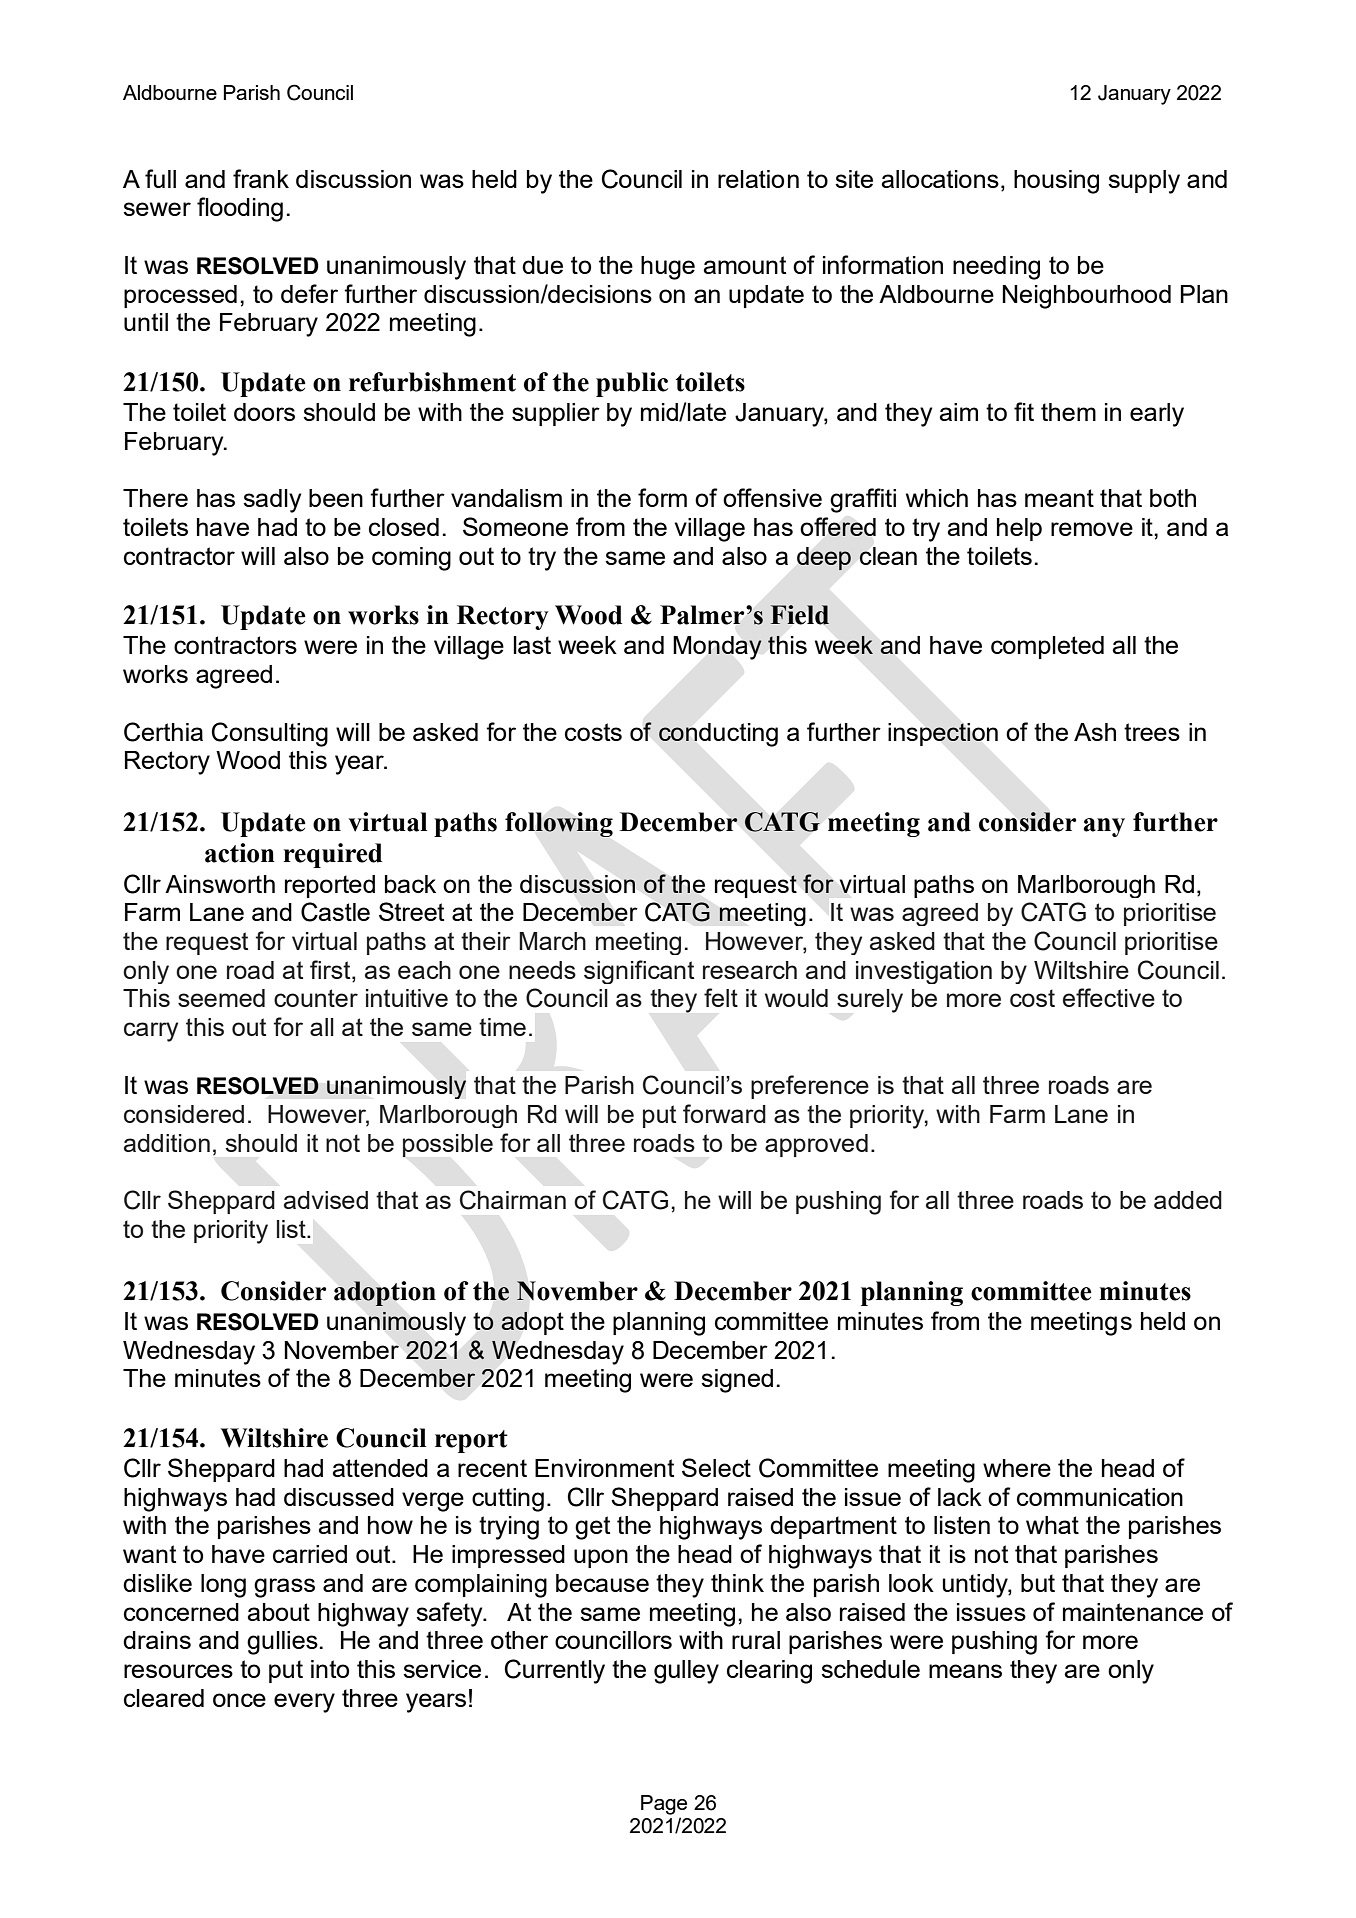 Image resolution: width=1356 pixels, height=1918 pixels. I want to click on counter, so click(316, 998).
